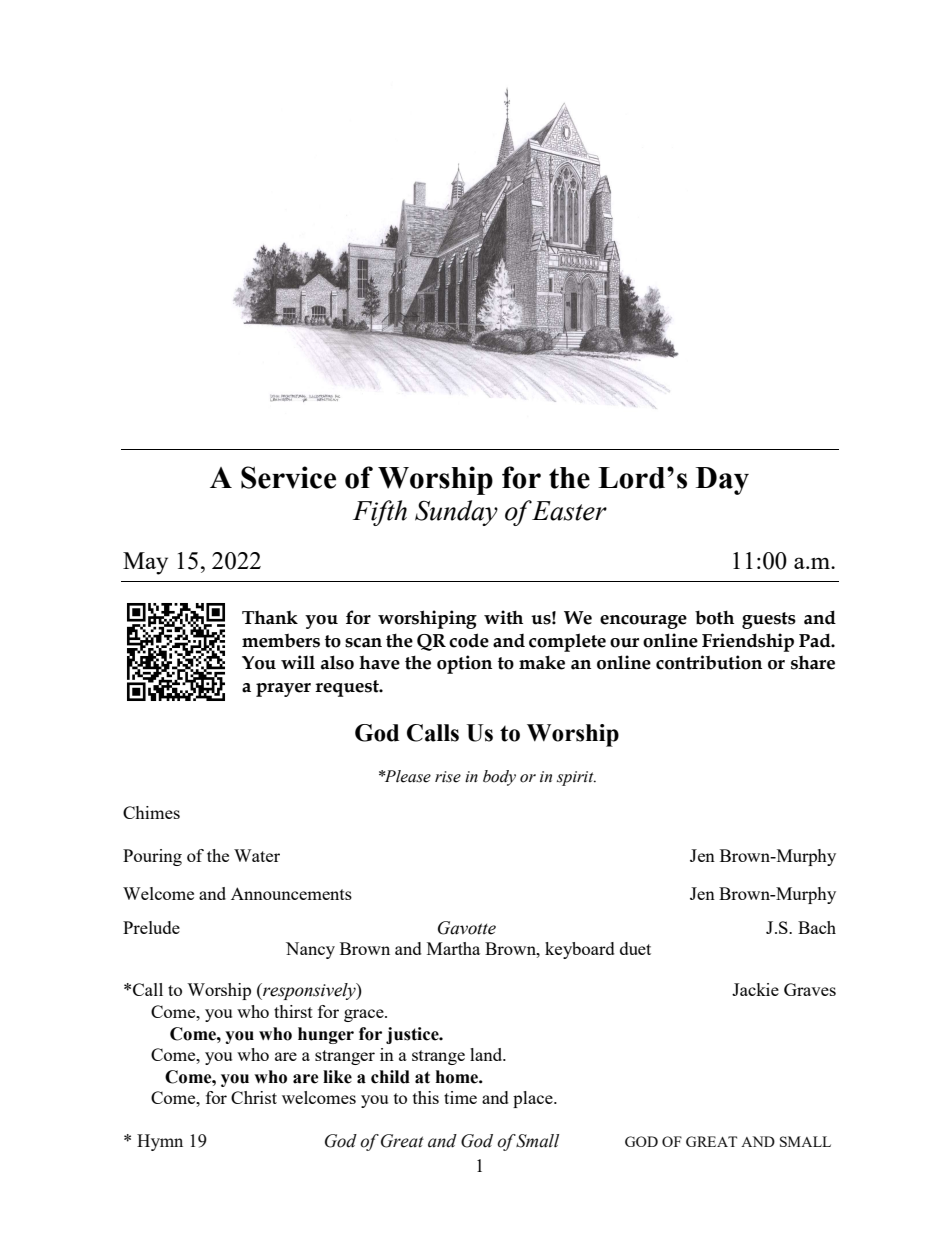  I want to click on Jackie, so click(755, 989).
